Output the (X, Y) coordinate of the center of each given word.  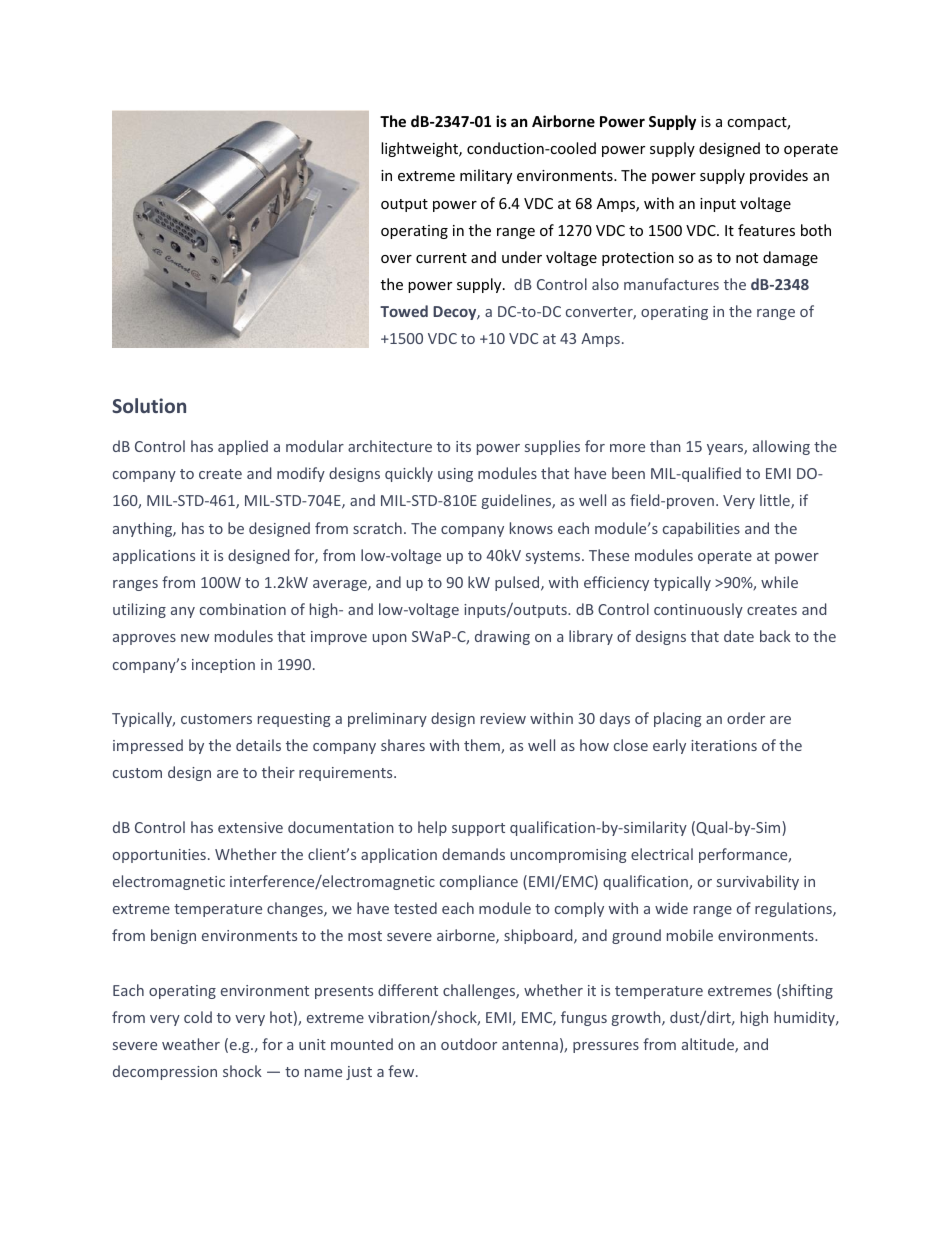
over (396, 259)
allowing (781, 447)
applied (243, 447)
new (195, 638)
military (486, 176)
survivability (758, 882)
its (463, 446)
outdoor (469, 1044)
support (478, 829)
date (739, 636)
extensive (250, 827)
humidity (805, 1018)
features (766, 230)
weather (191, 1044)
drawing (502, 637)
